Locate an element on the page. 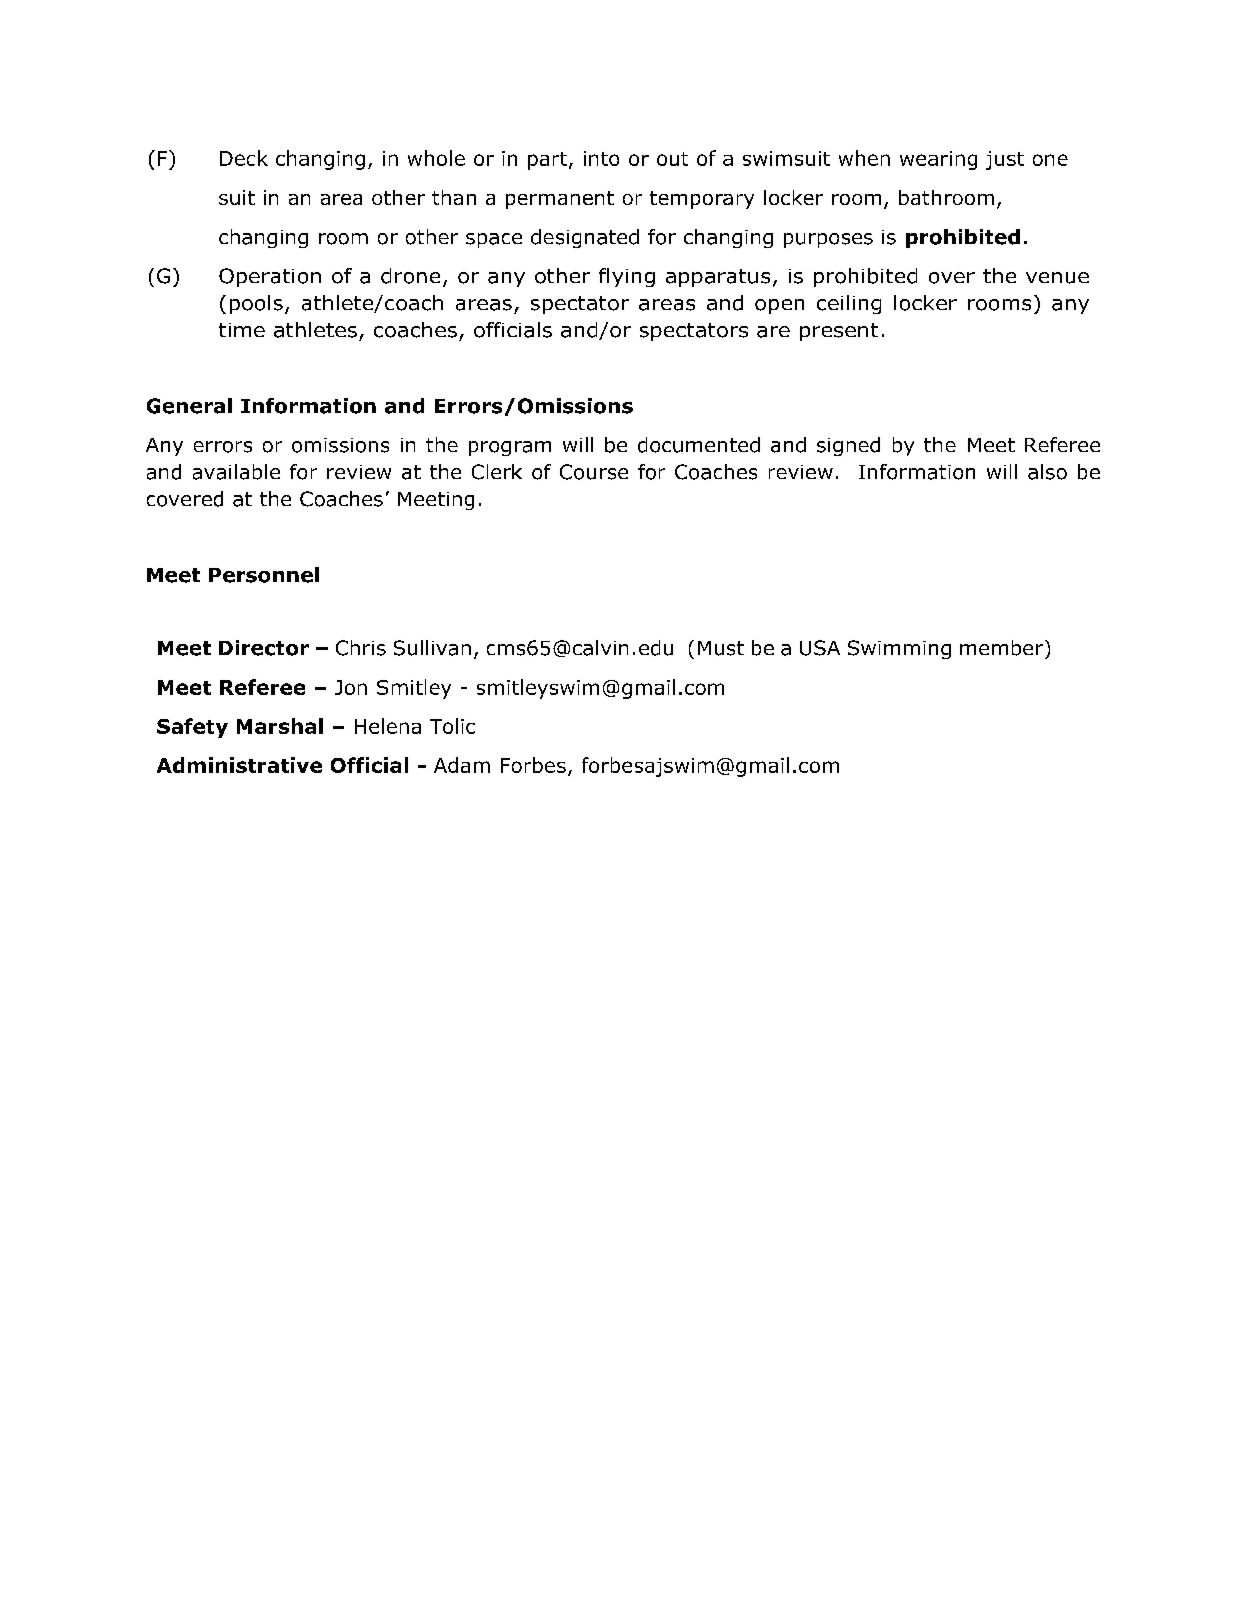 The height and width of the page is (1600, 1236). Course is located at coordinates (594, 472).
